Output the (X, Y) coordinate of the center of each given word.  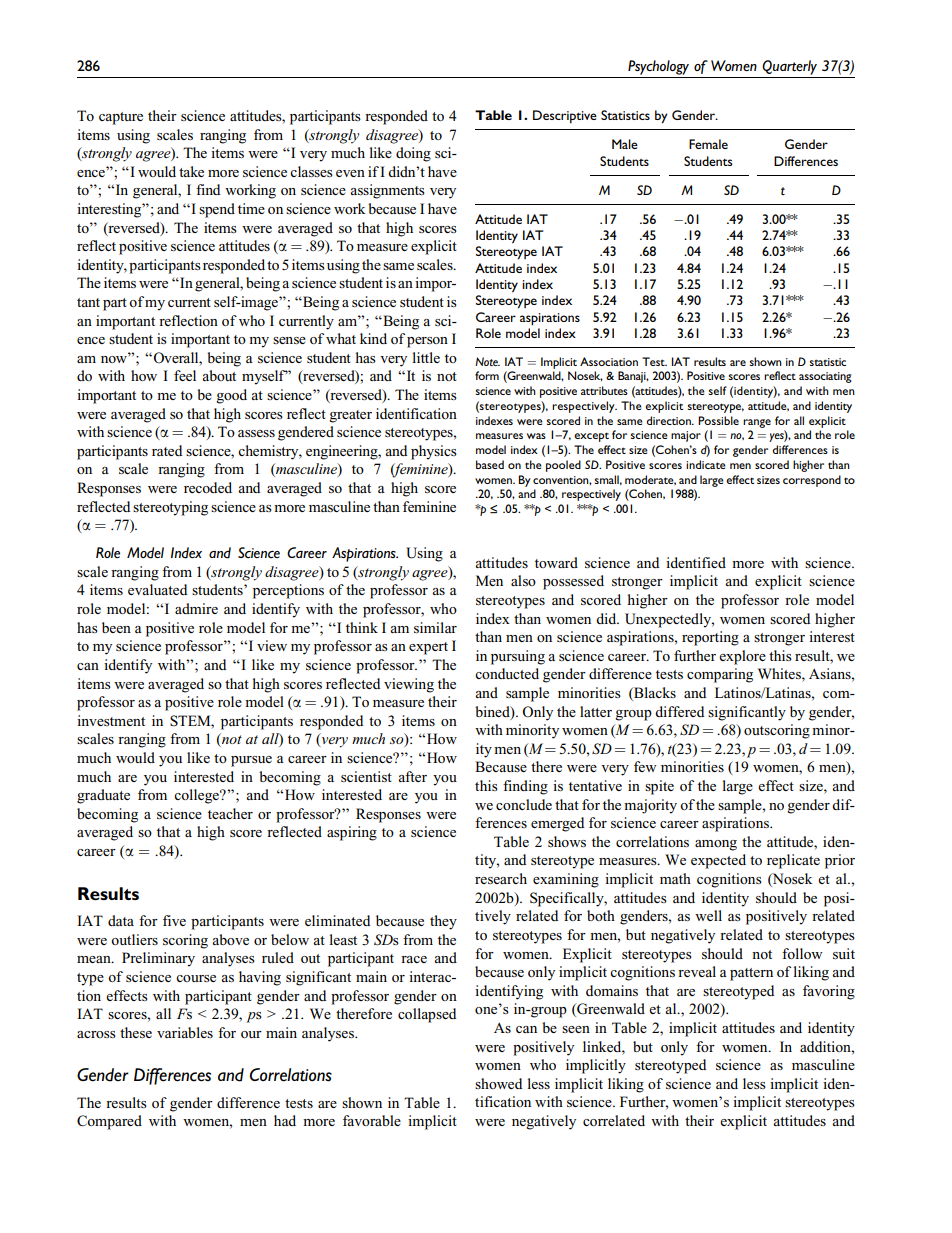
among (716, 845)
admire (196, 608)
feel (185, 375)
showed (498, 1083)
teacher (230, 813)
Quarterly (789, 67)
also (523, 580)
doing (413, 154)
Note (487, 361)
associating (825, 377)
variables (185, 1032)
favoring (829, 992)
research (501, 878)
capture (121, 118)
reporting (710, 638)
